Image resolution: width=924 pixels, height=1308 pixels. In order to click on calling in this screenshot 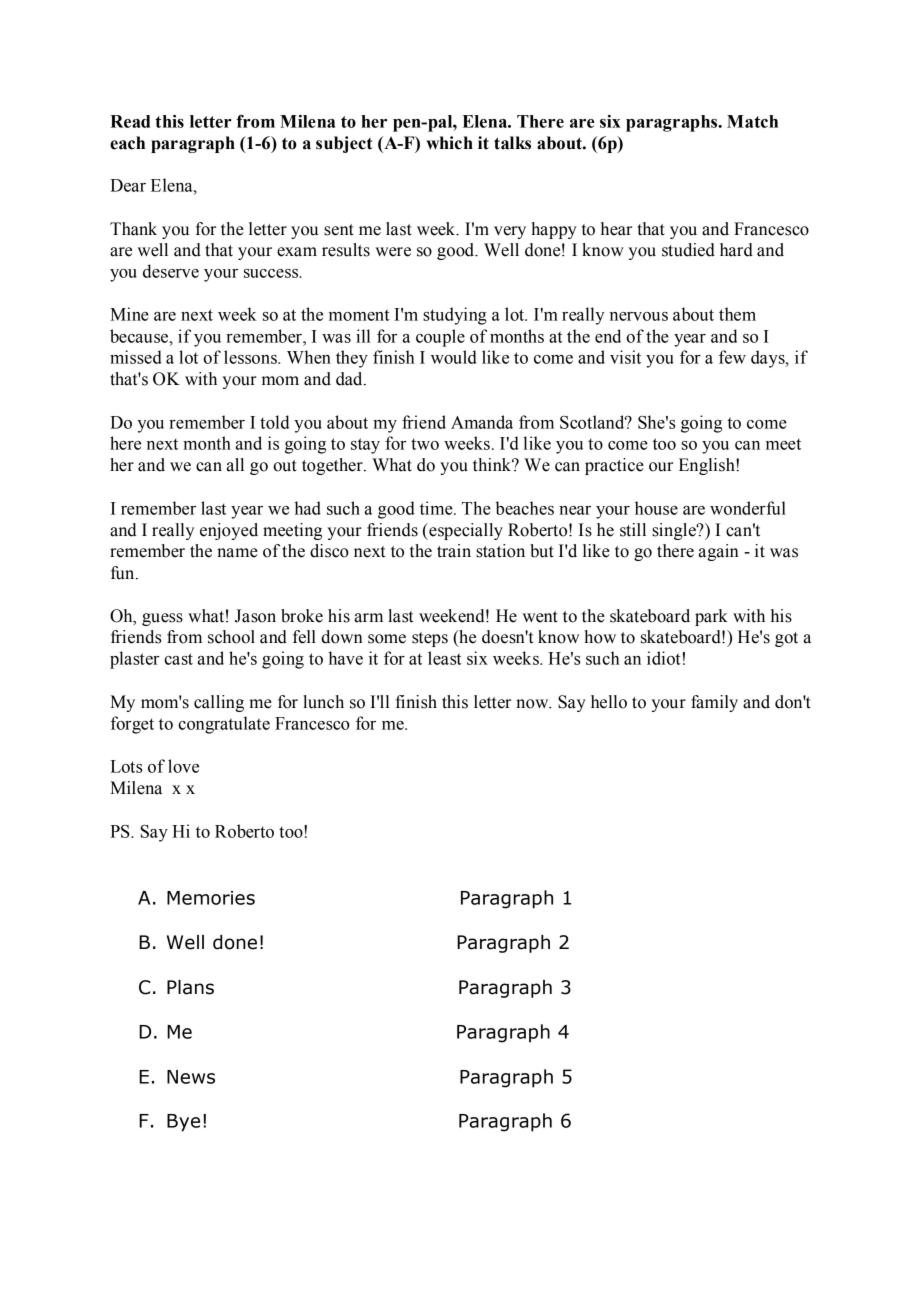, I will do `click(219, 703)`.
